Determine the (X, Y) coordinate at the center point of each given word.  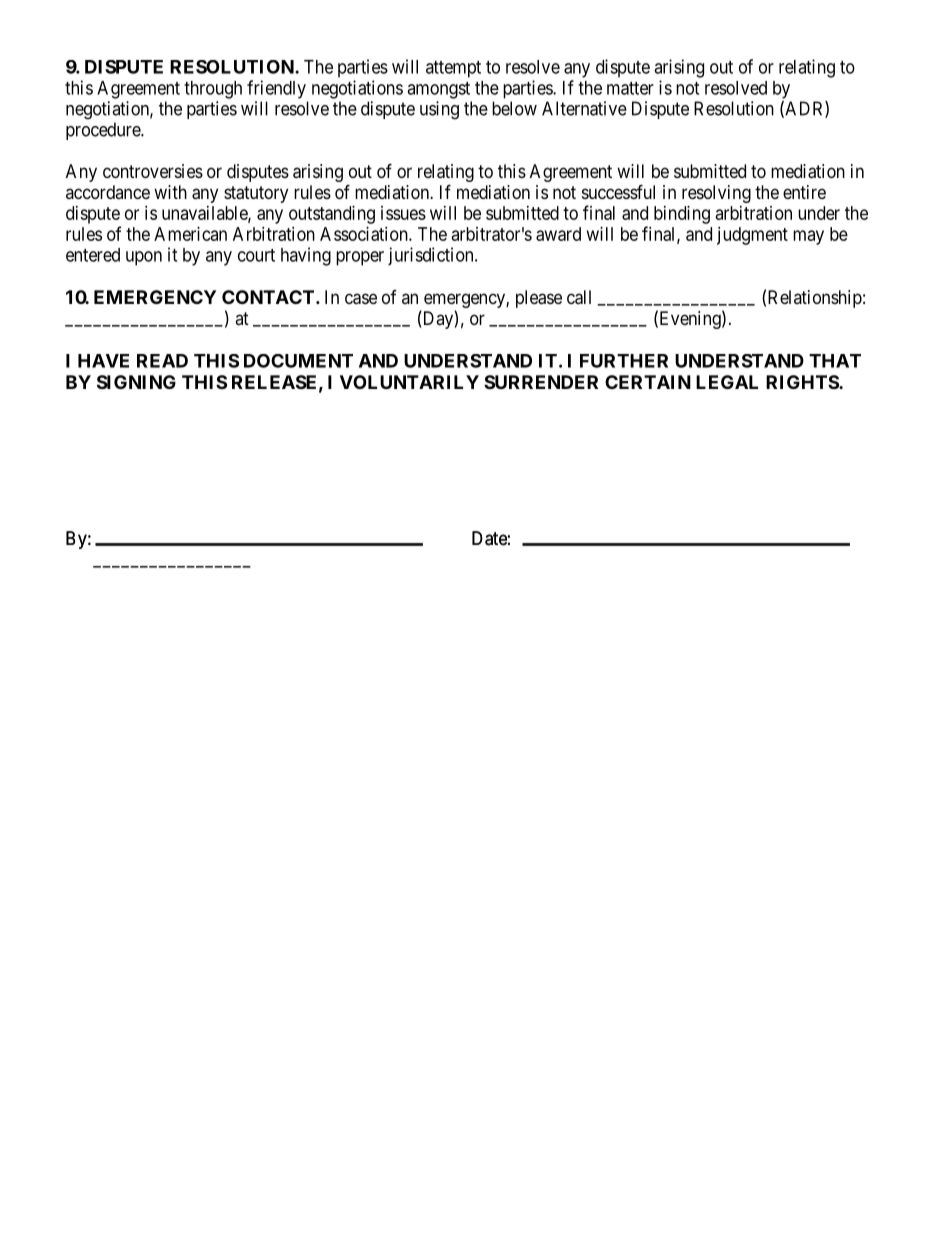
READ (162, 361)
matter (630, 88)
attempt (453, 69)
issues (403, 213)
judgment (752, 236)
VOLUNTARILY (409, 382)
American (190, 234)
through (213, 90)
